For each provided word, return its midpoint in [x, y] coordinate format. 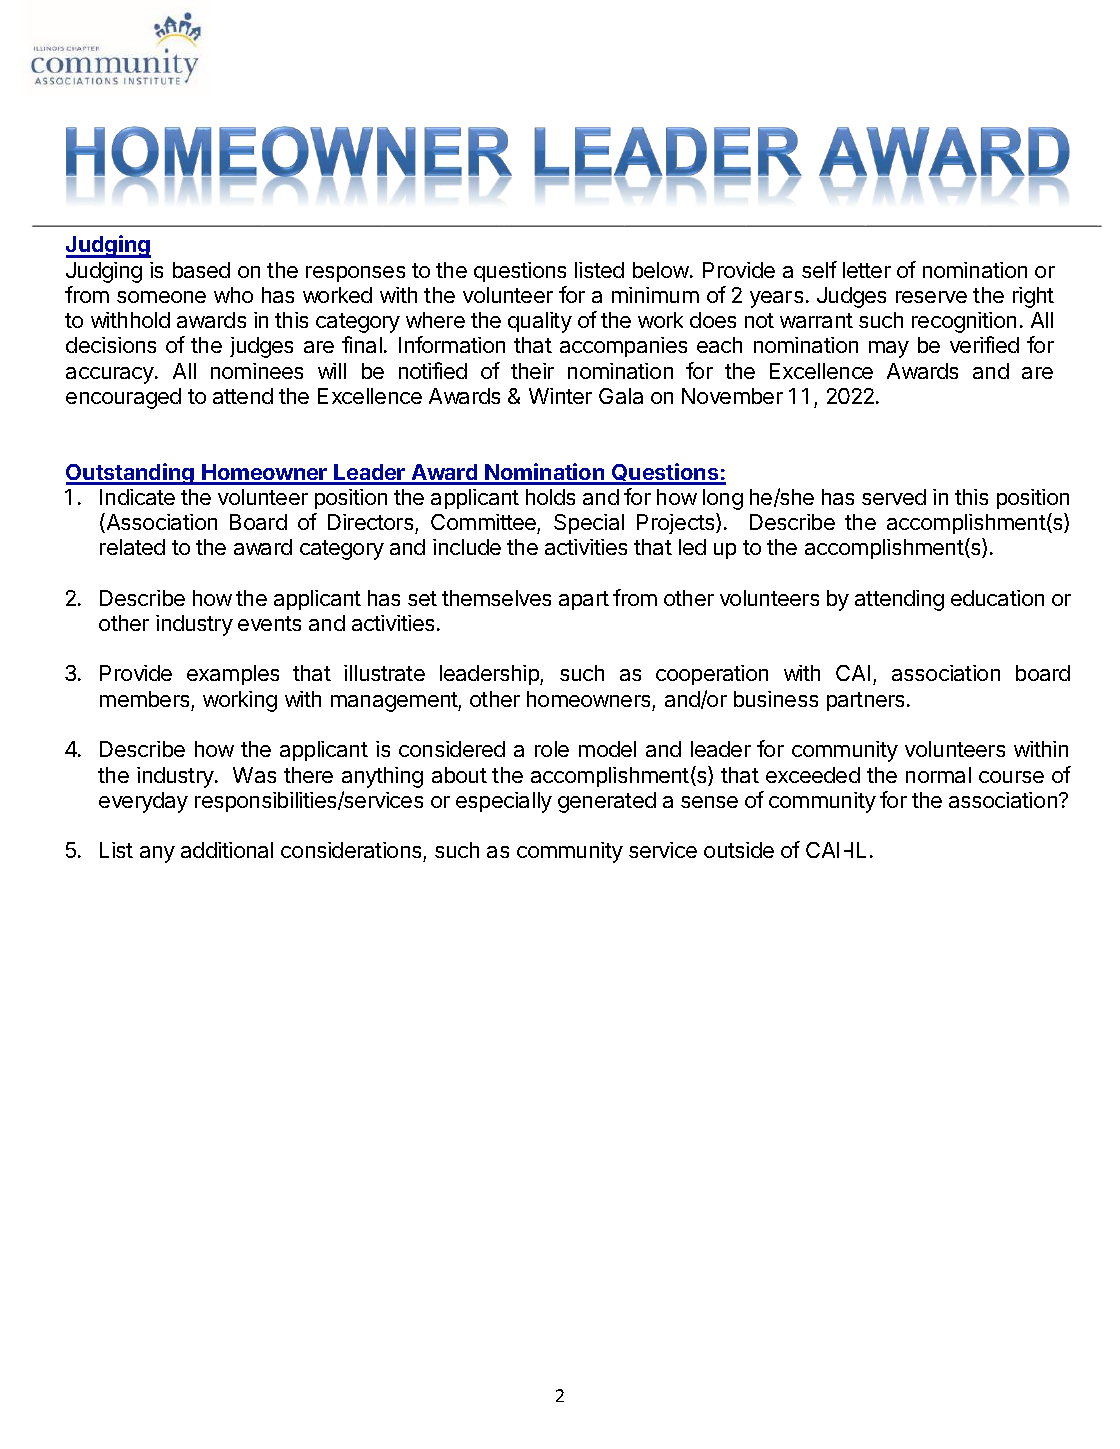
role [552, 749]
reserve [931, 297]
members [144, 699]
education [997, 598]
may [889, 349]
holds [550, 497]
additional [227, 850]
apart [584, 600]
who [233, 295]
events [269, 623]
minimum [655, 295]
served [894, 497]
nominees [257, 371]
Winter [560, 396]
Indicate [137, 497]
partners [867, 701]
